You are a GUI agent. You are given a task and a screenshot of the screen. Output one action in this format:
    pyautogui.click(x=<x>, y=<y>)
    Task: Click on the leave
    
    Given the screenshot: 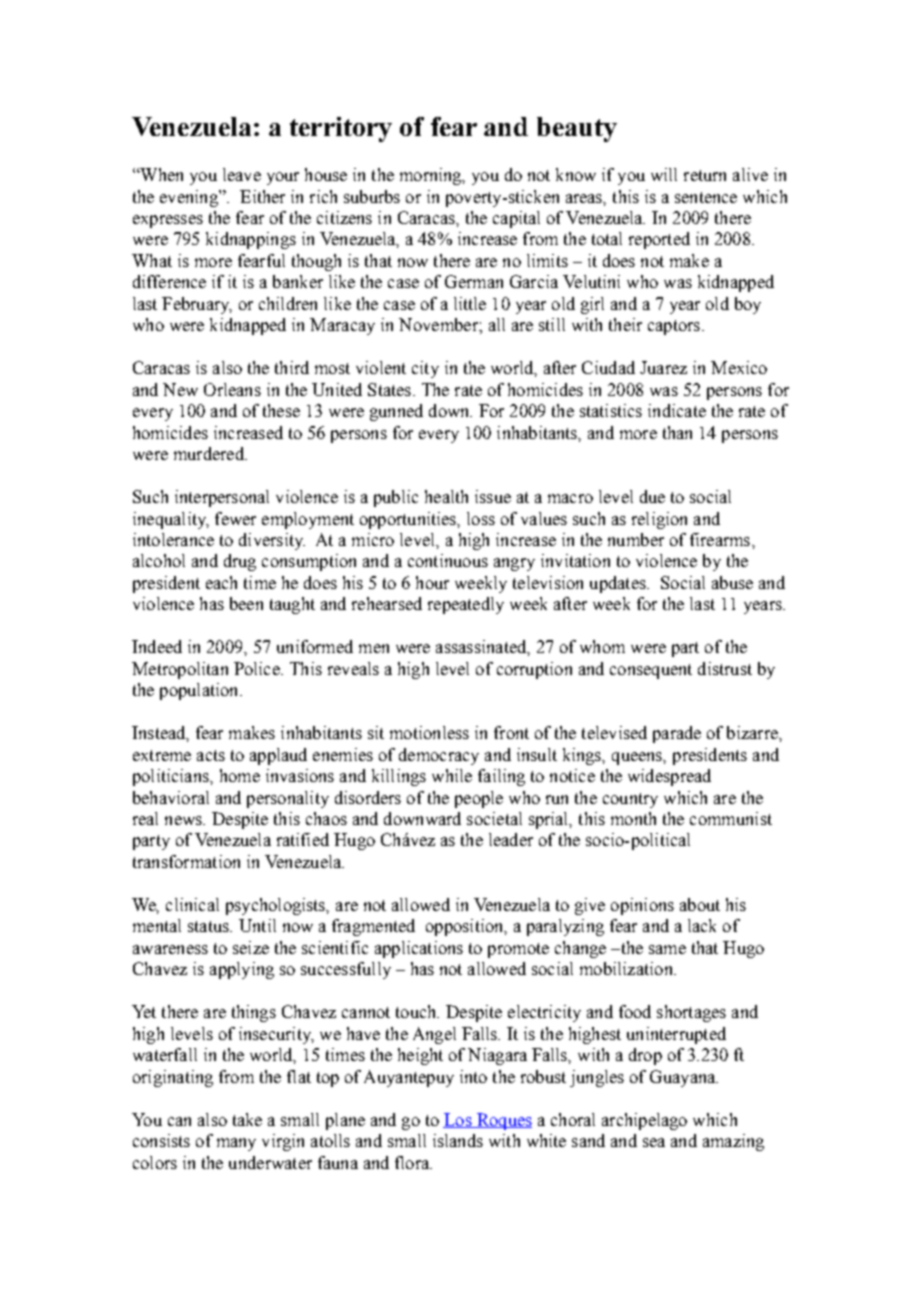 What is the action you would take?
    pyautogui.click(x=242, y=174)
